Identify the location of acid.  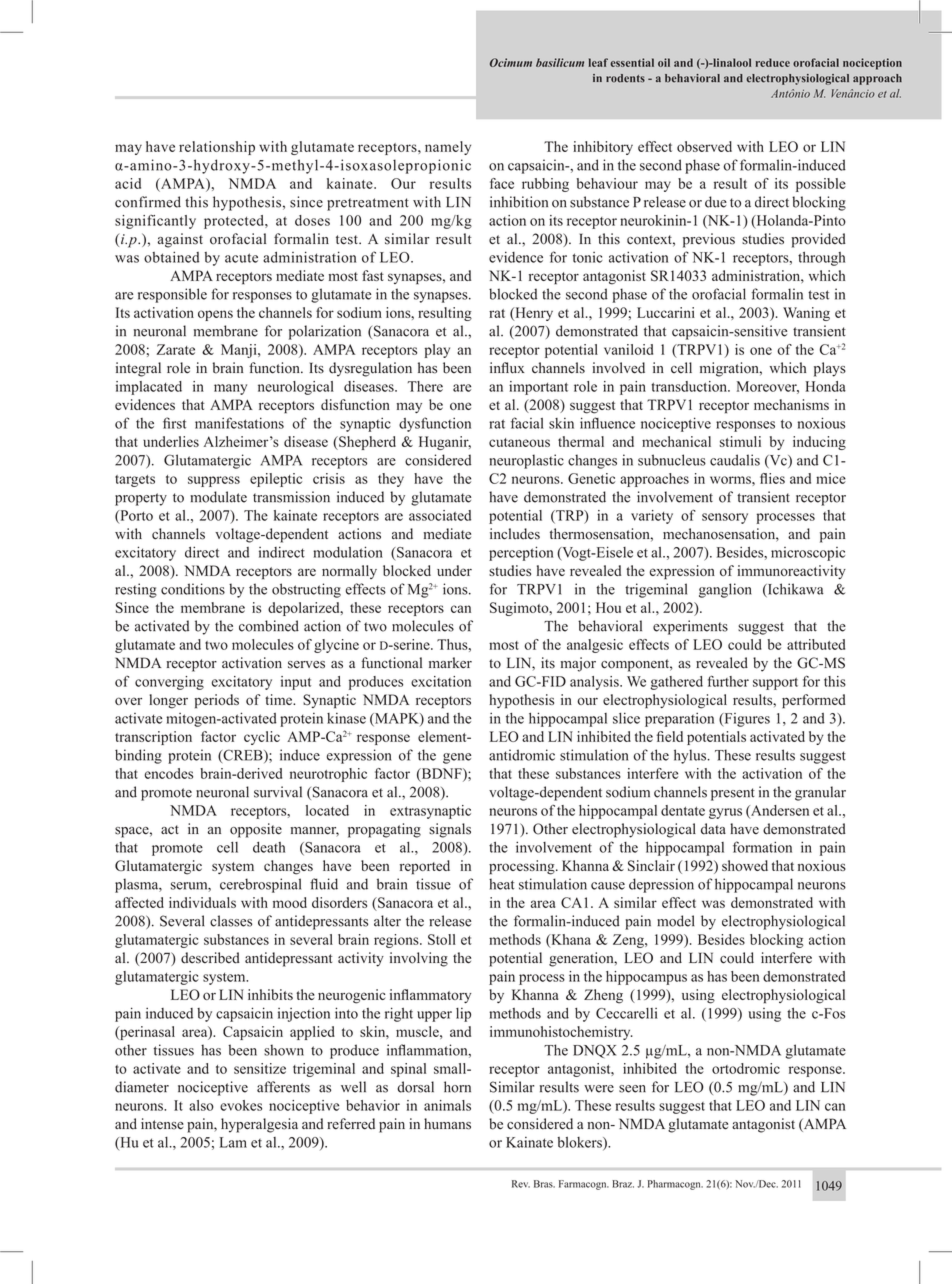
(128, 183).
